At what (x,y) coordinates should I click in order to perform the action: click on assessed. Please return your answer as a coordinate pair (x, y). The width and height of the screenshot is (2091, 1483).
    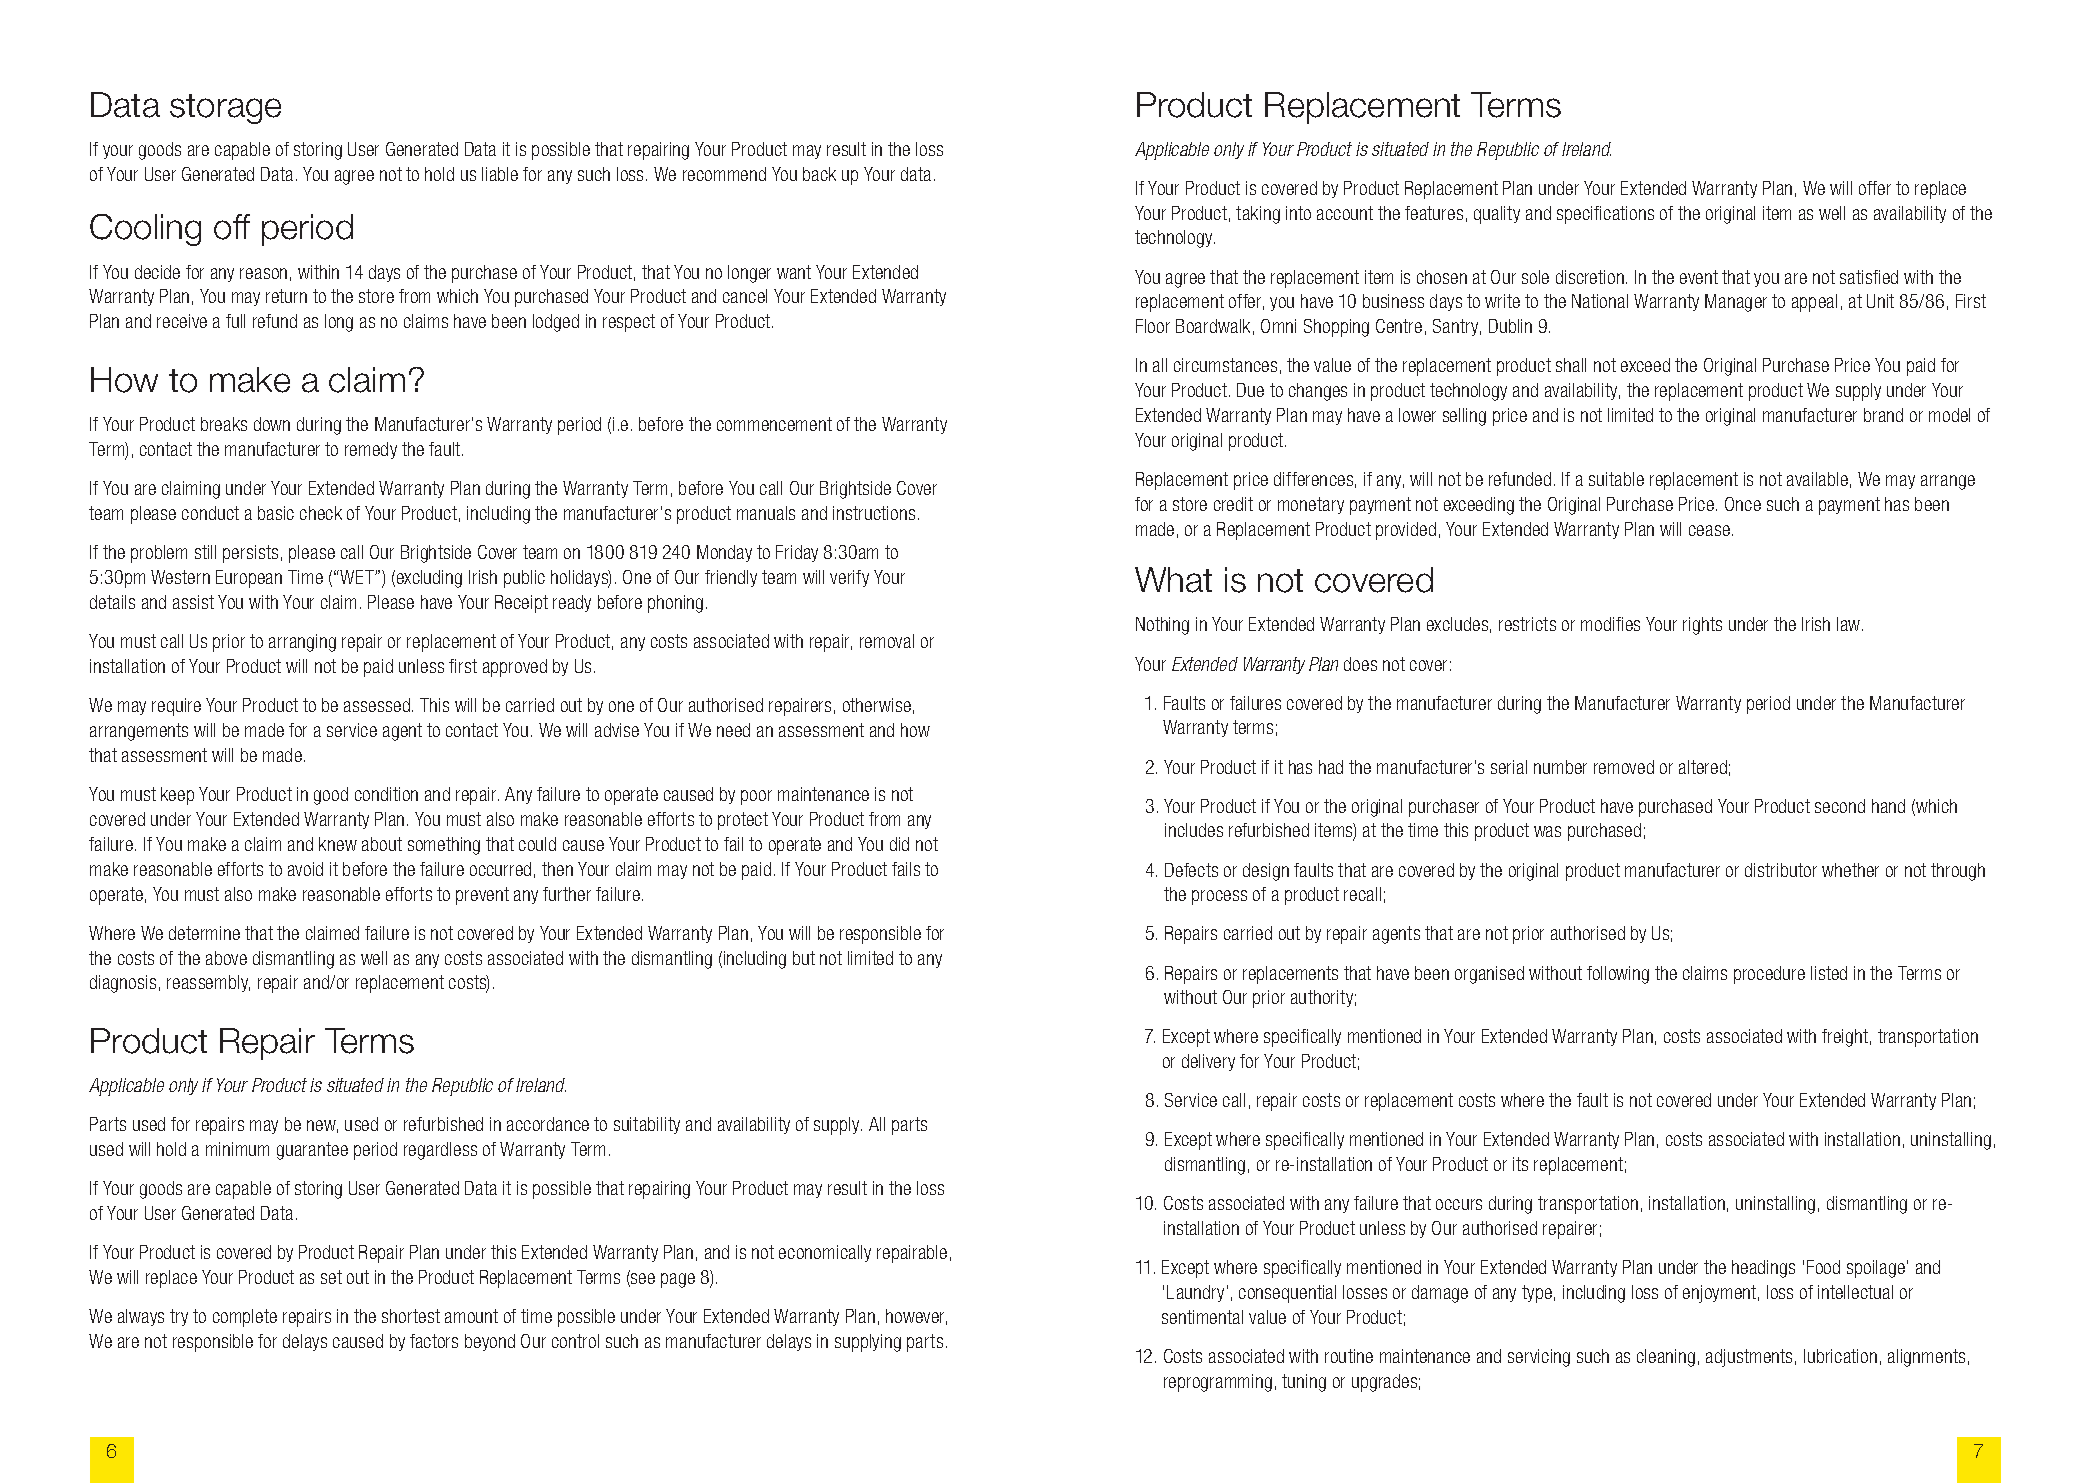
    Looking at the image, I should click on (377, 705).
